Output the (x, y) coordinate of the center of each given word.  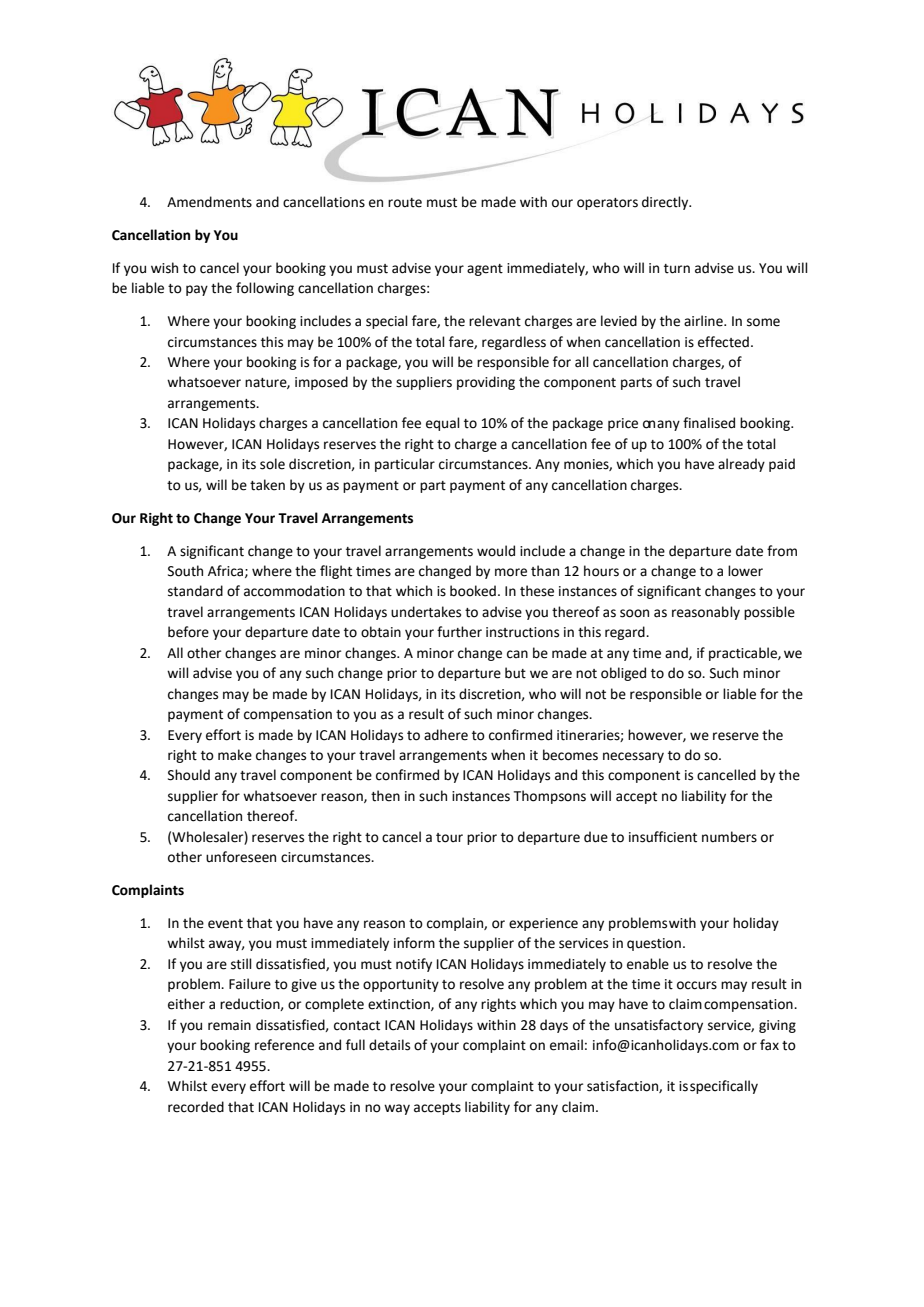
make (235, 755)
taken (267, 485)
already (741, 465)
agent (485, 270)
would (496, 551)
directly (666, 203)
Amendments (209, 202)
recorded (196, 1107)
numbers (729, 837)
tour (449, 838)
